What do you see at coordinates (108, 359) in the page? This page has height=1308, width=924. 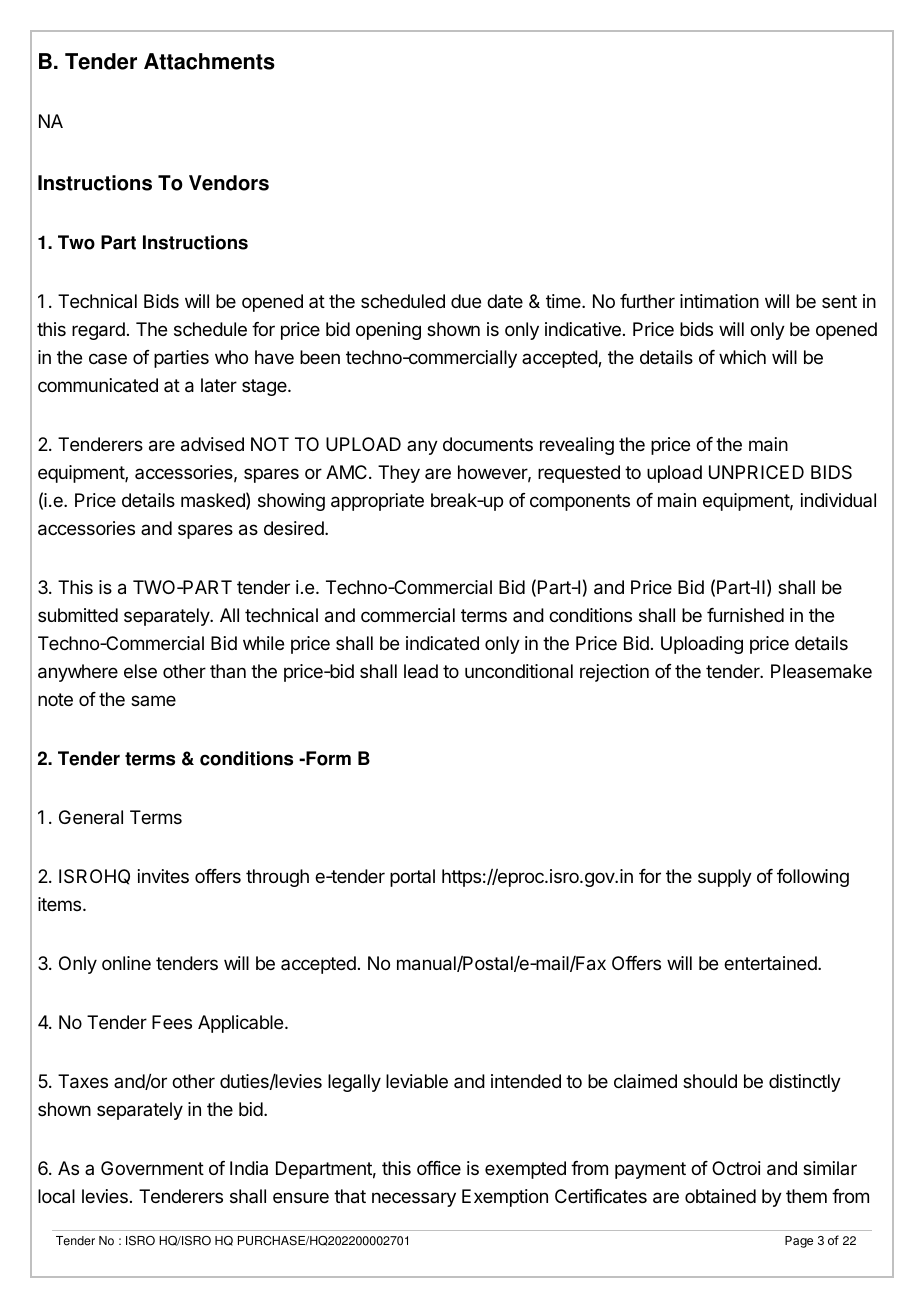 I see `case` at bounding box center [108, 359].
